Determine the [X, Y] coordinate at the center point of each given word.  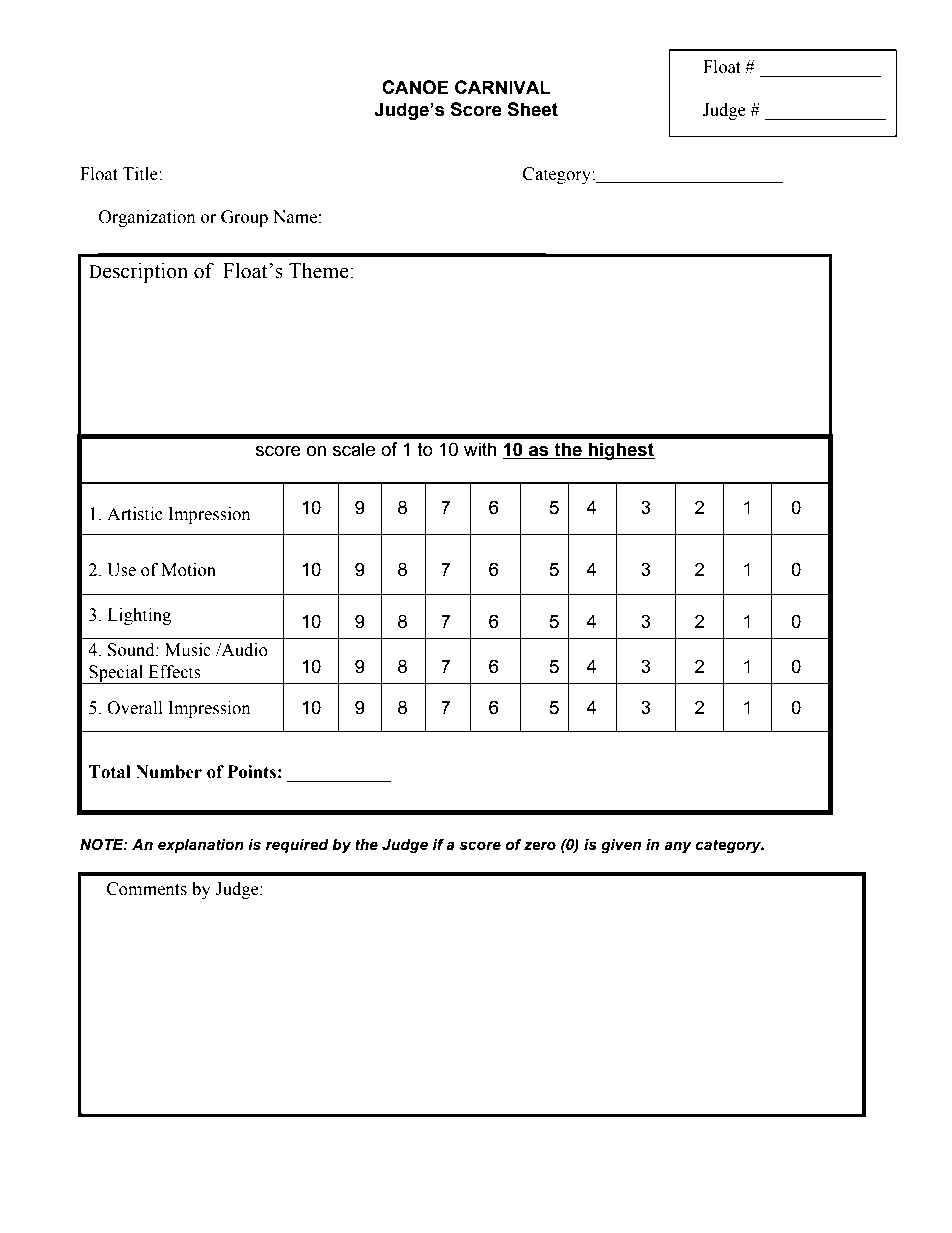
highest [621, 451]
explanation [201, 846]
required [297, 846]
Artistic [135, 514]
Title [141, 174]
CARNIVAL [503, 87]
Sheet [532, 109]
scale [354, 449]
